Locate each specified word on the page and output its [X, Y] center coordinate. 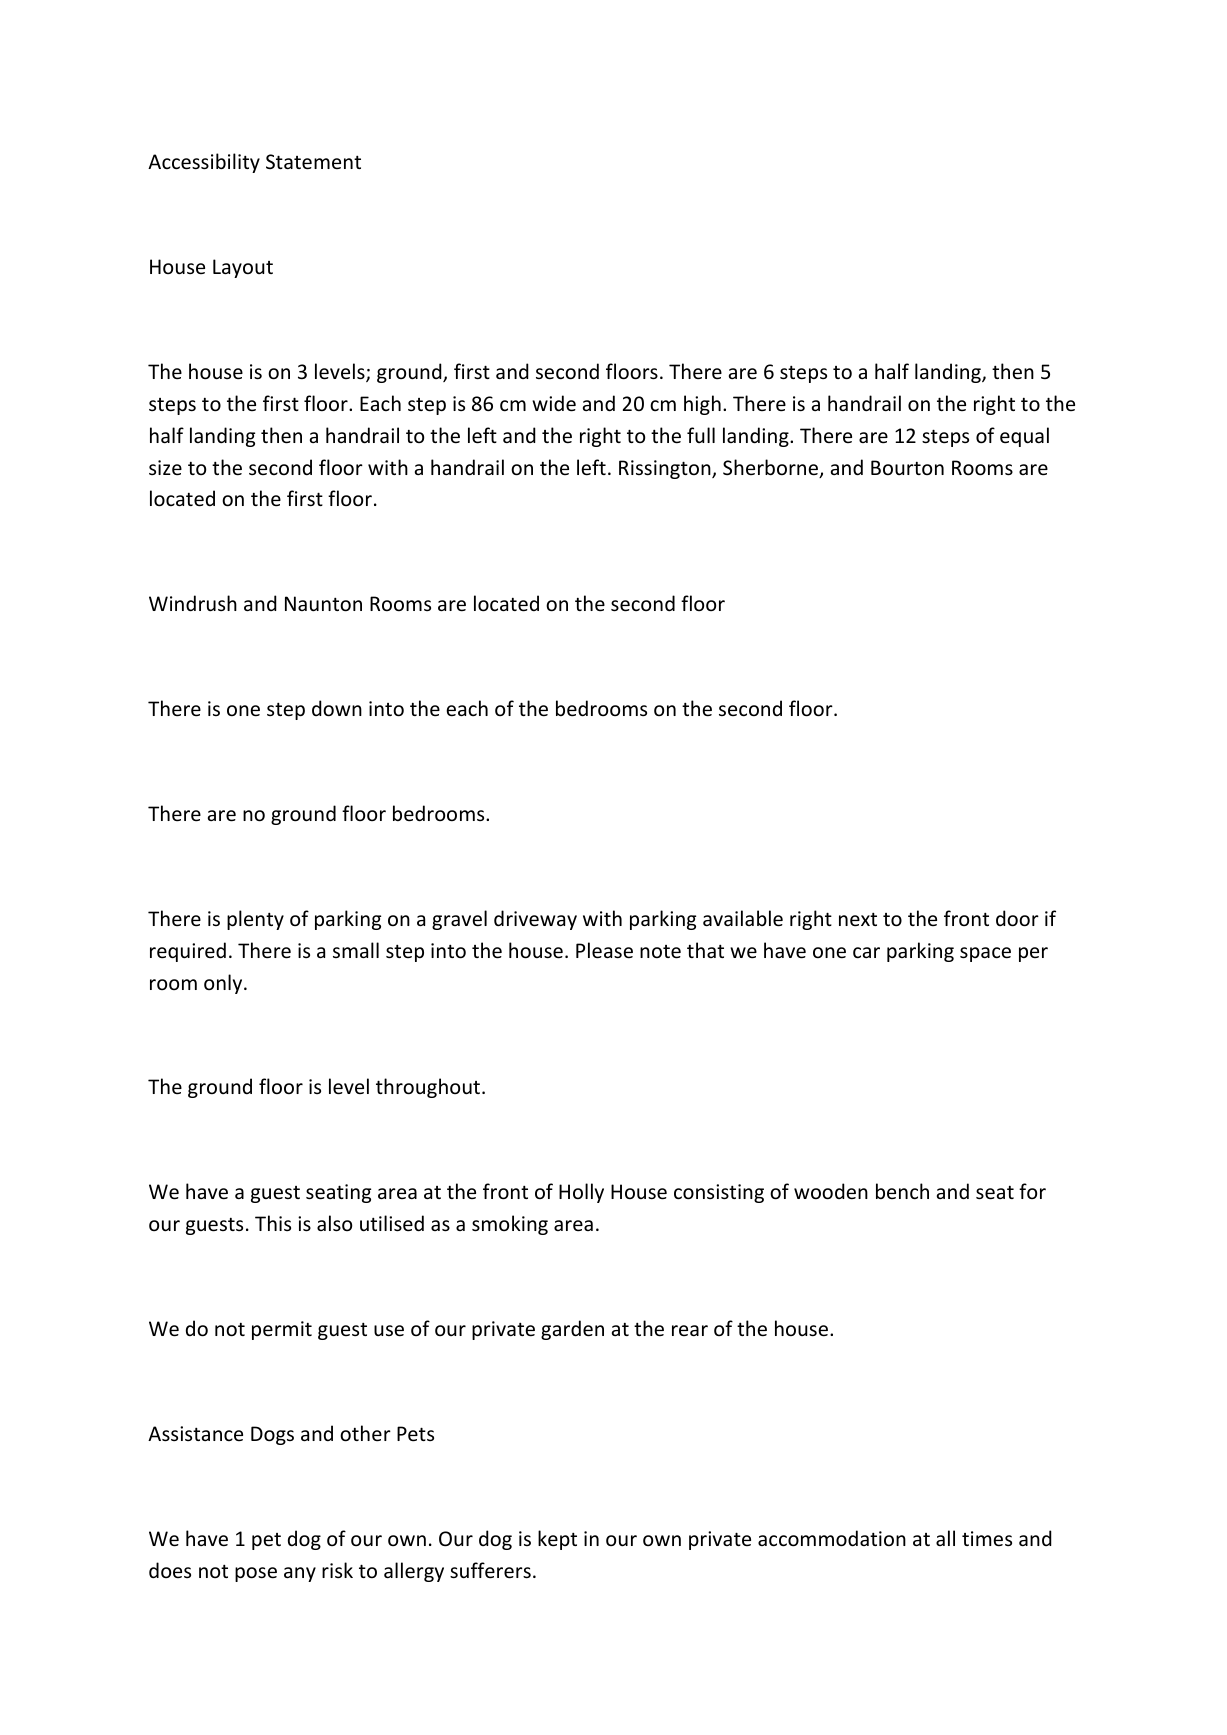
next [858, 919]
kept [557, 1540]
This [273, 1223]
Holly [581, 1193]
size [165, 468]
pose [256, 1574]
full [701, 435]
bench [902, 1191]
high [702, 405]
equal [1024, 437]
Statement [313, 162]
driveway [535, 920]
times [987, 1539]
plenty [255, 920]
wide [554, 403]
